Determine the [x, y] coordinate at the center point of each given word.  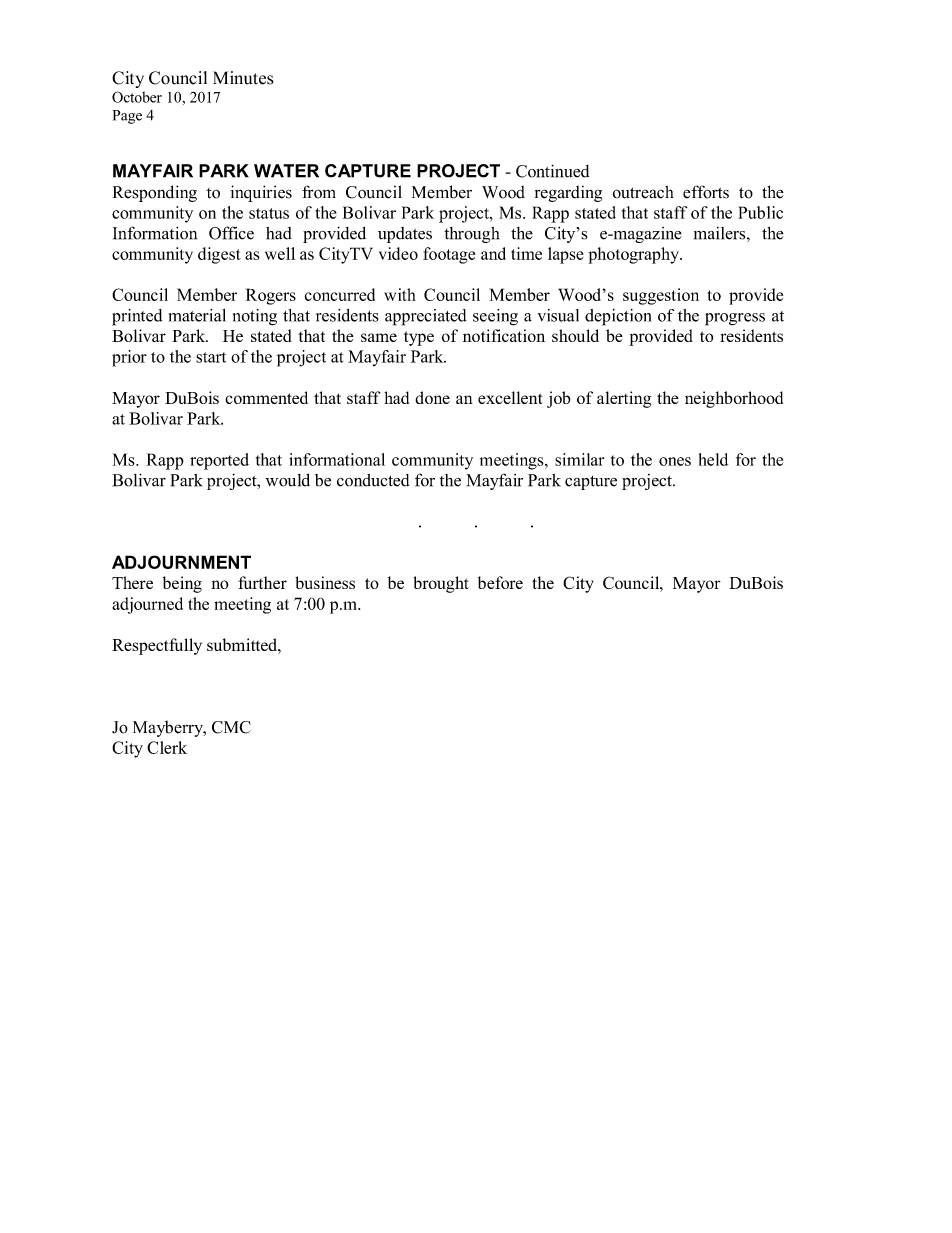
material [197, 315]
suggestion [661, 296]
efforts [706, 192]
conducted [373, 480]
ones [675, 461]
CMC [231, 727]
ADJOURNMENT [181, 562]
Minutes [243, 78]
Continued [552, 171]
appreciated [426, 317]
